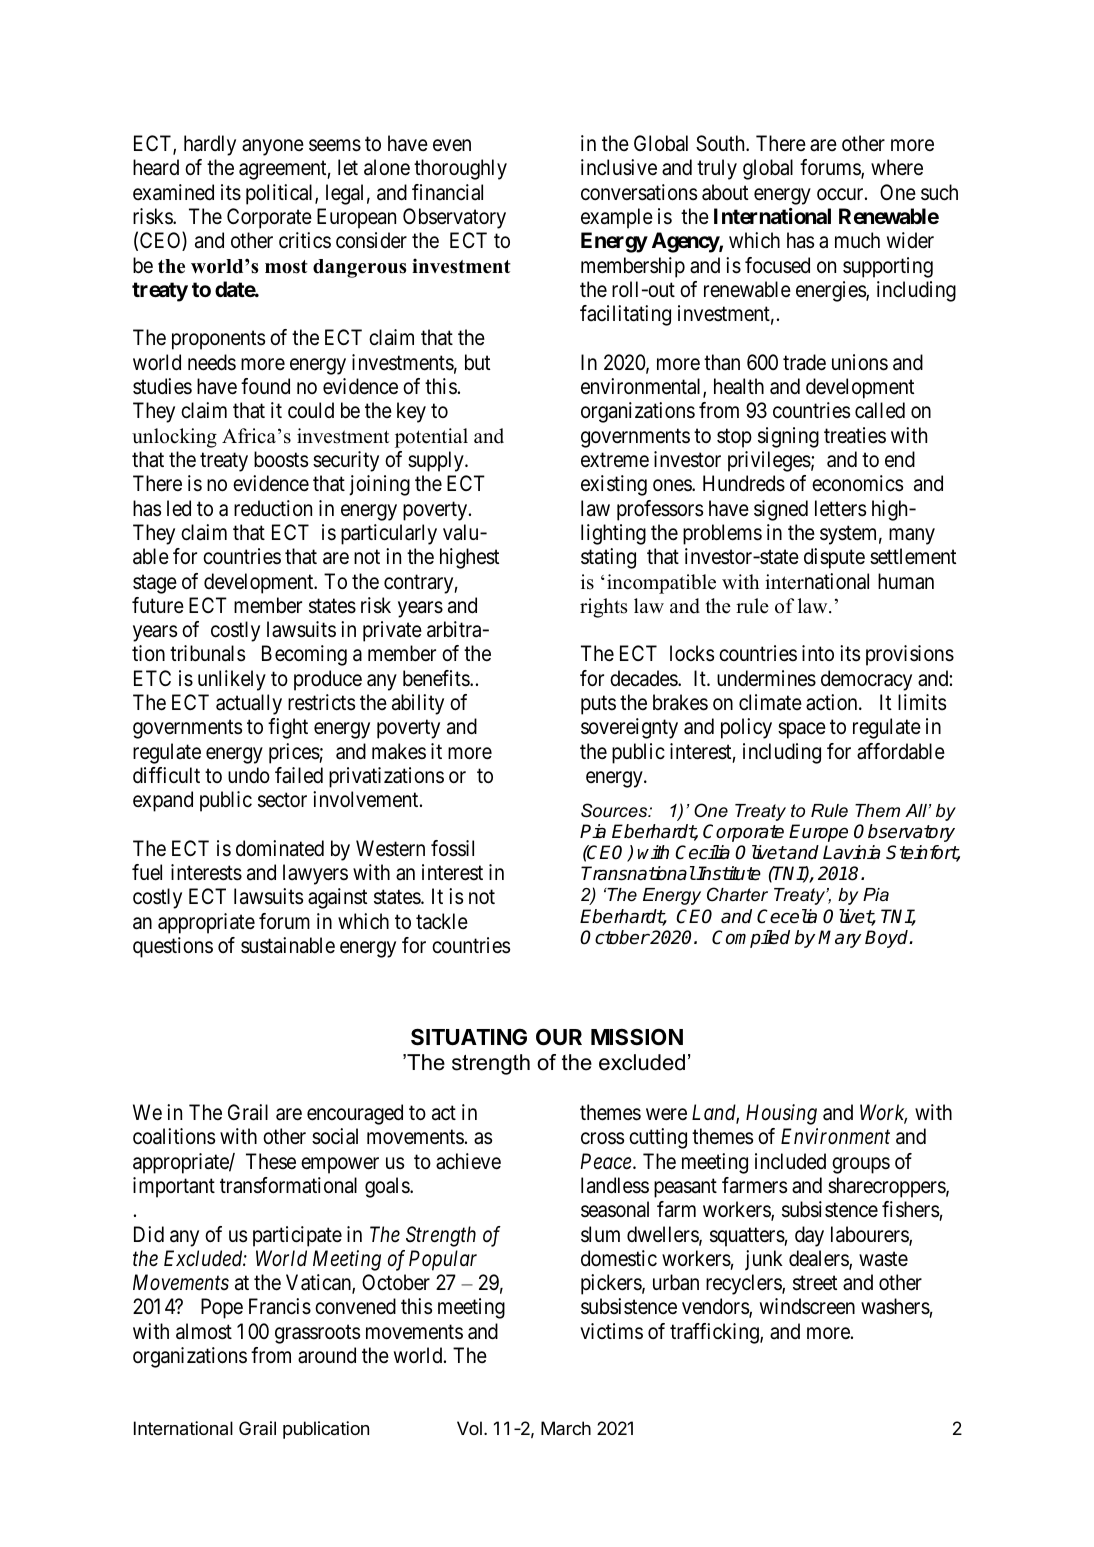 Image resolution: width=1094 pixels, height=1547 pixels. I want to click on dispute, so click(834, 558).
